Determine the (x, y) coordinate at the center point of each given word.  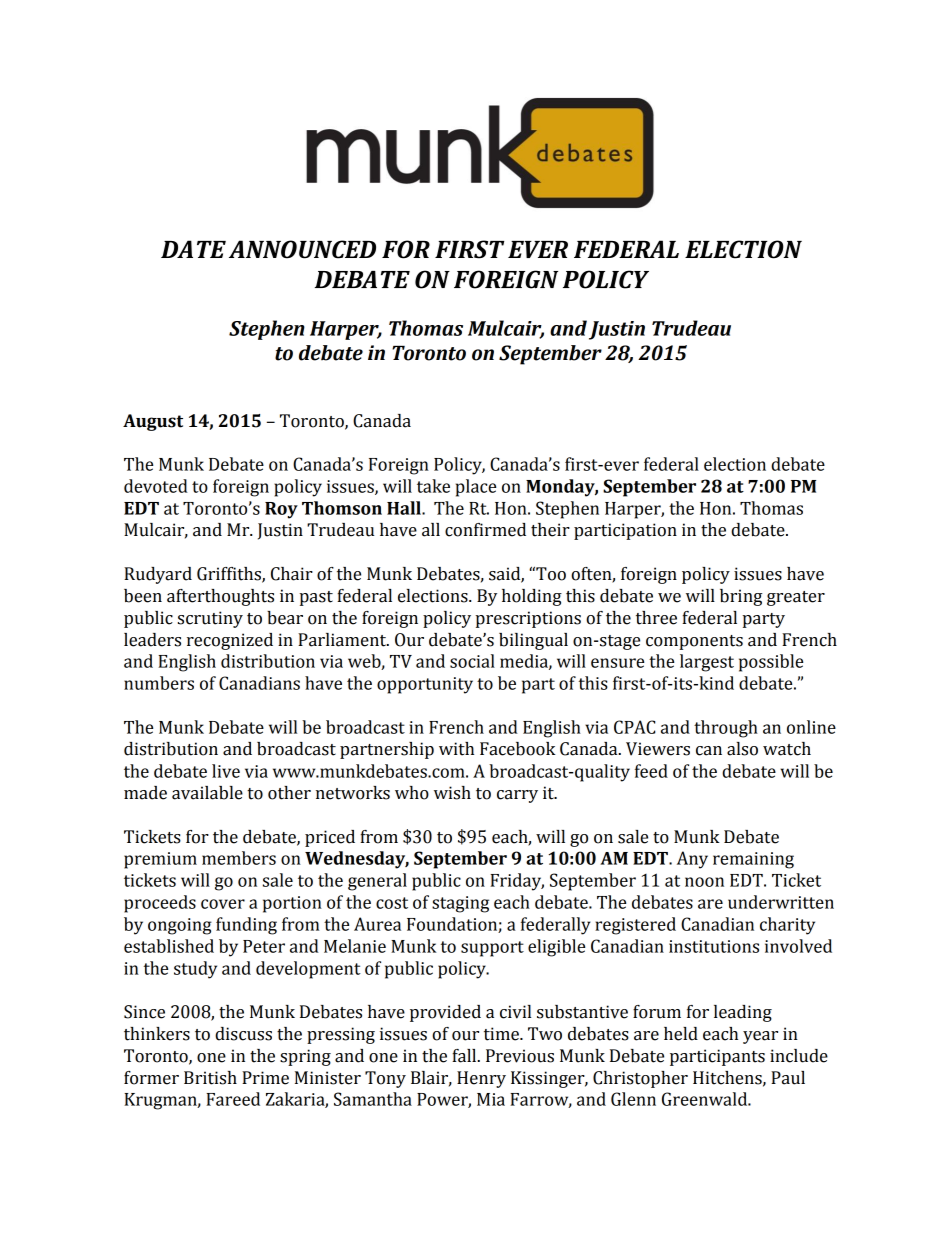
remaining (753, 860)
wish (452, 793)
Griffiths (230, 575)
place (476, 488)
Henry (481, 1079)
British (210, 1078)
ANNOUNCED (302, 249)
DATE (193, 249)
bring (741, 597)
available (207, 793)
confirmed (485, 530)
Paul (788, 1078)
